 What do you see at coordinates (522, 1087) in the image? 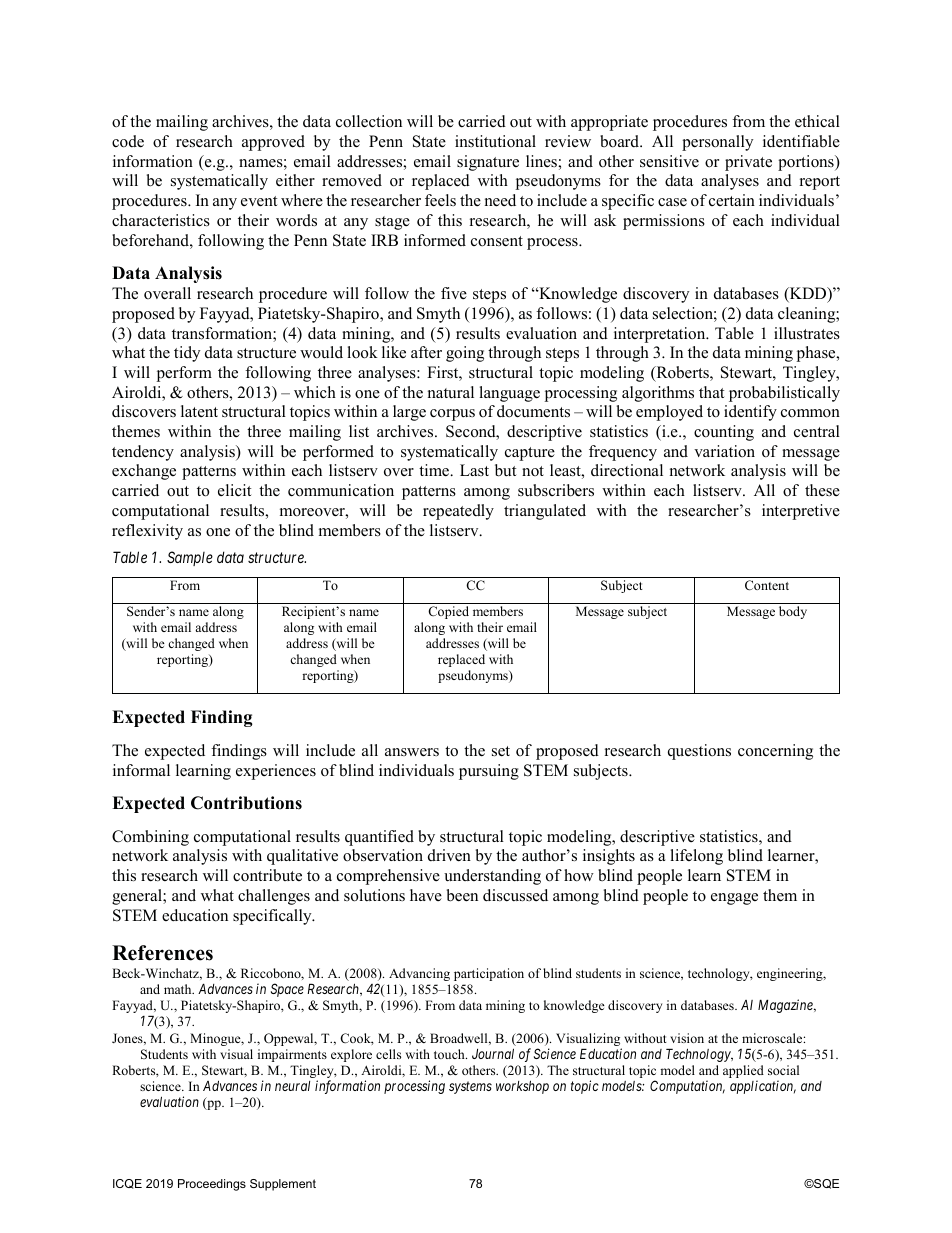
I see `workshop` at bounding box center [522, 1087].
